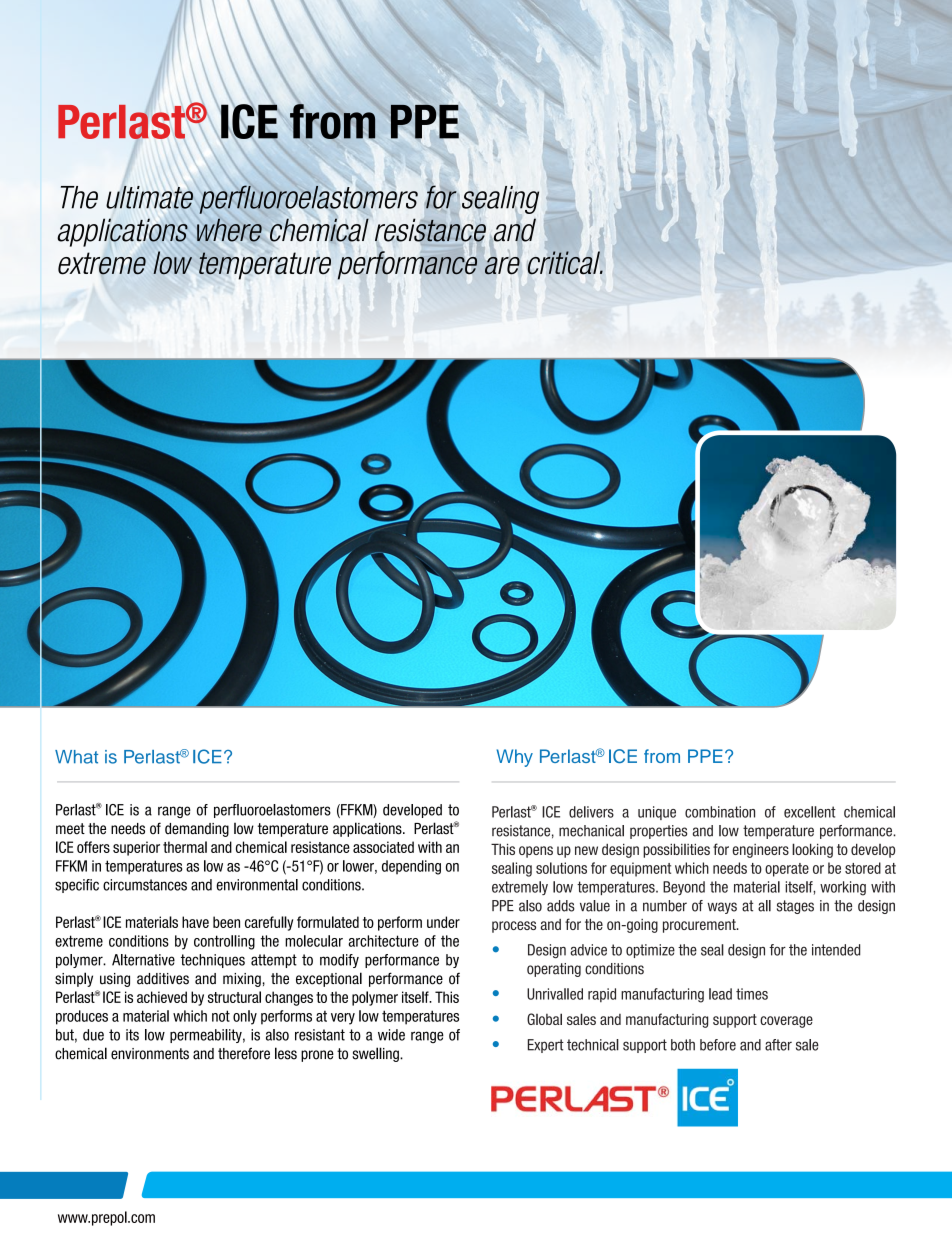 The image size is (952, 1236). I want to click on have, so click(195, 922).
